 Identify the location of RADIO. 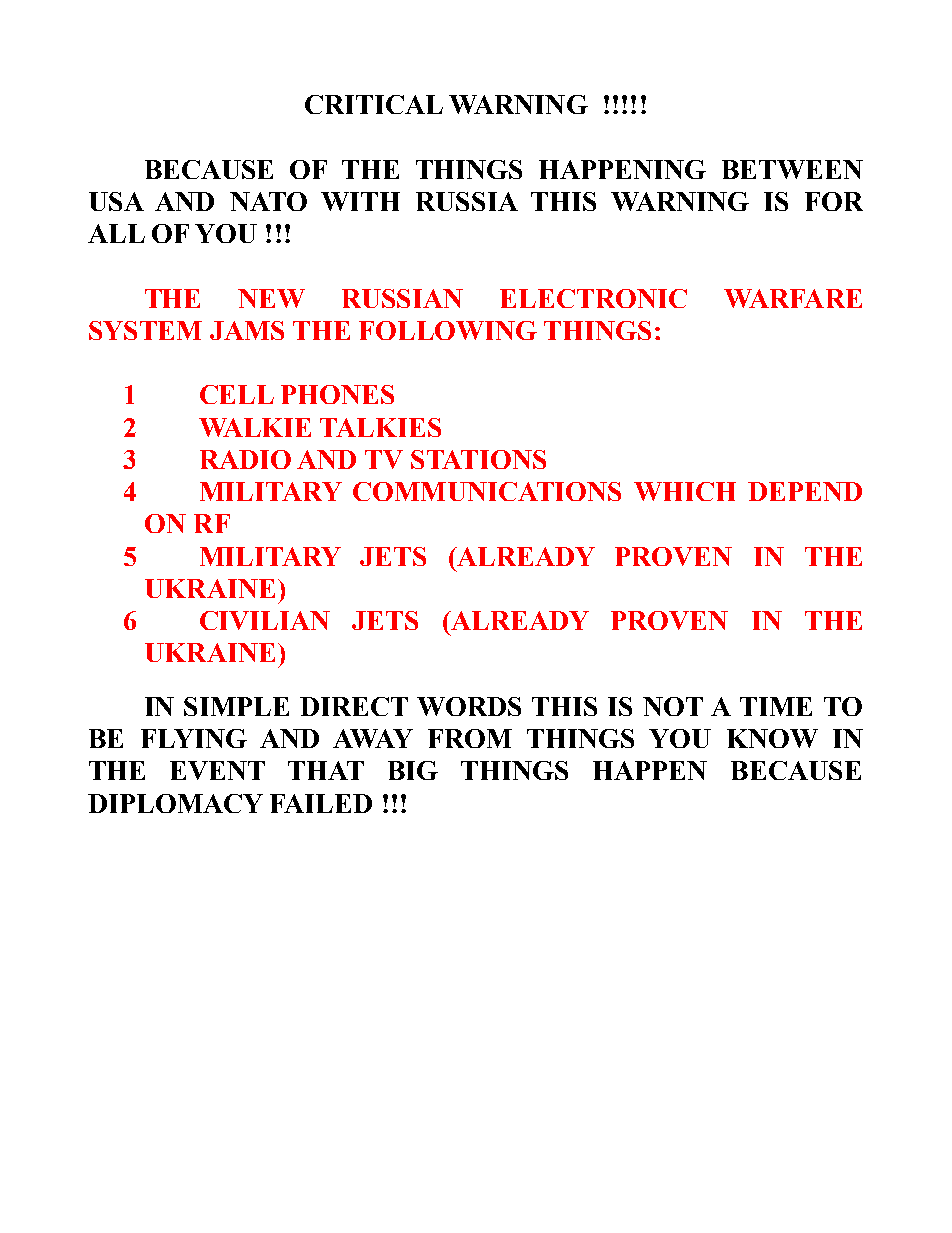
(245, 459).
